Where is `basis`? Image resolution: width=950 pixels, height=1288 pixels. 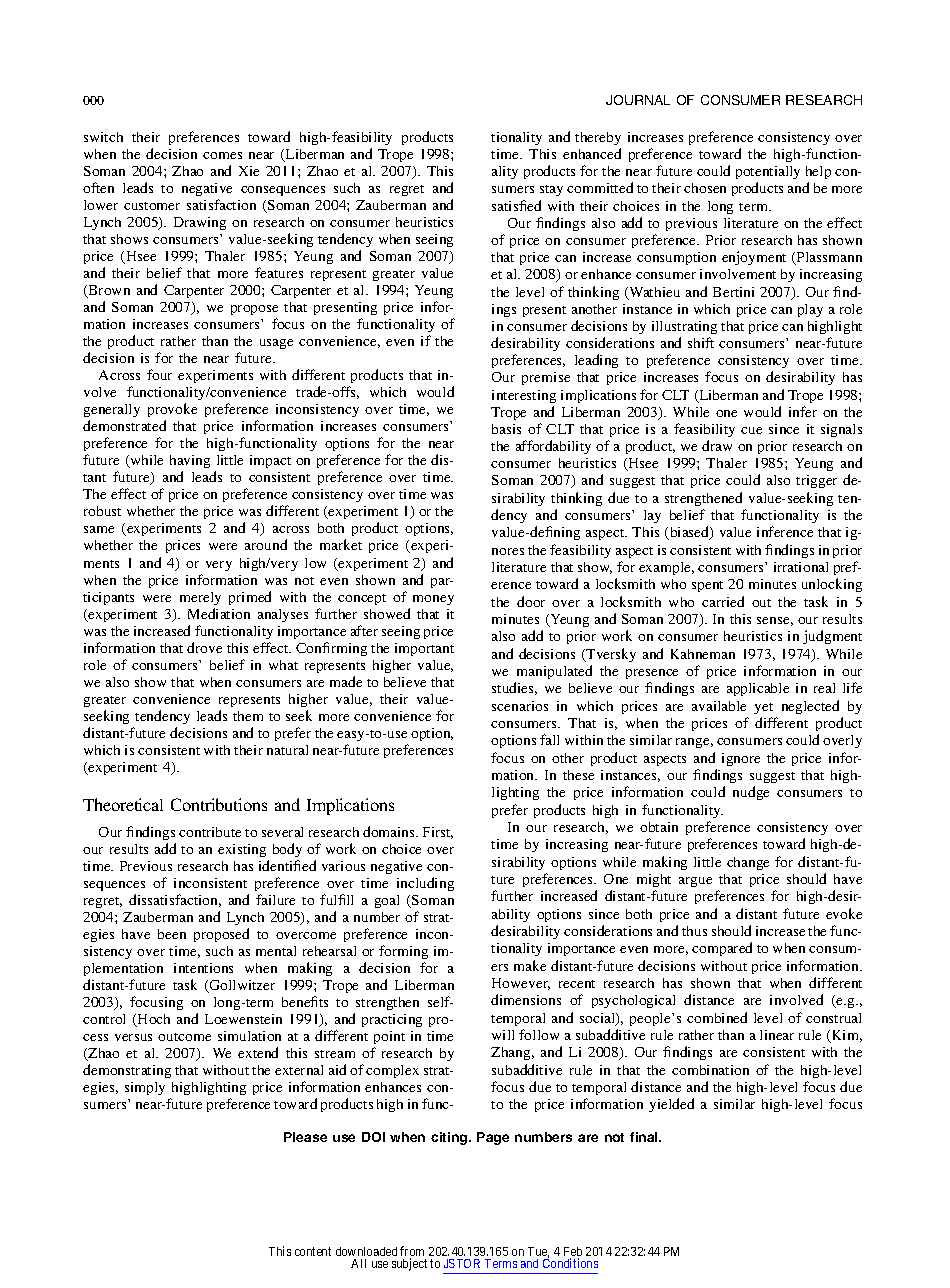 basis is located at coordinates (506, 429).
